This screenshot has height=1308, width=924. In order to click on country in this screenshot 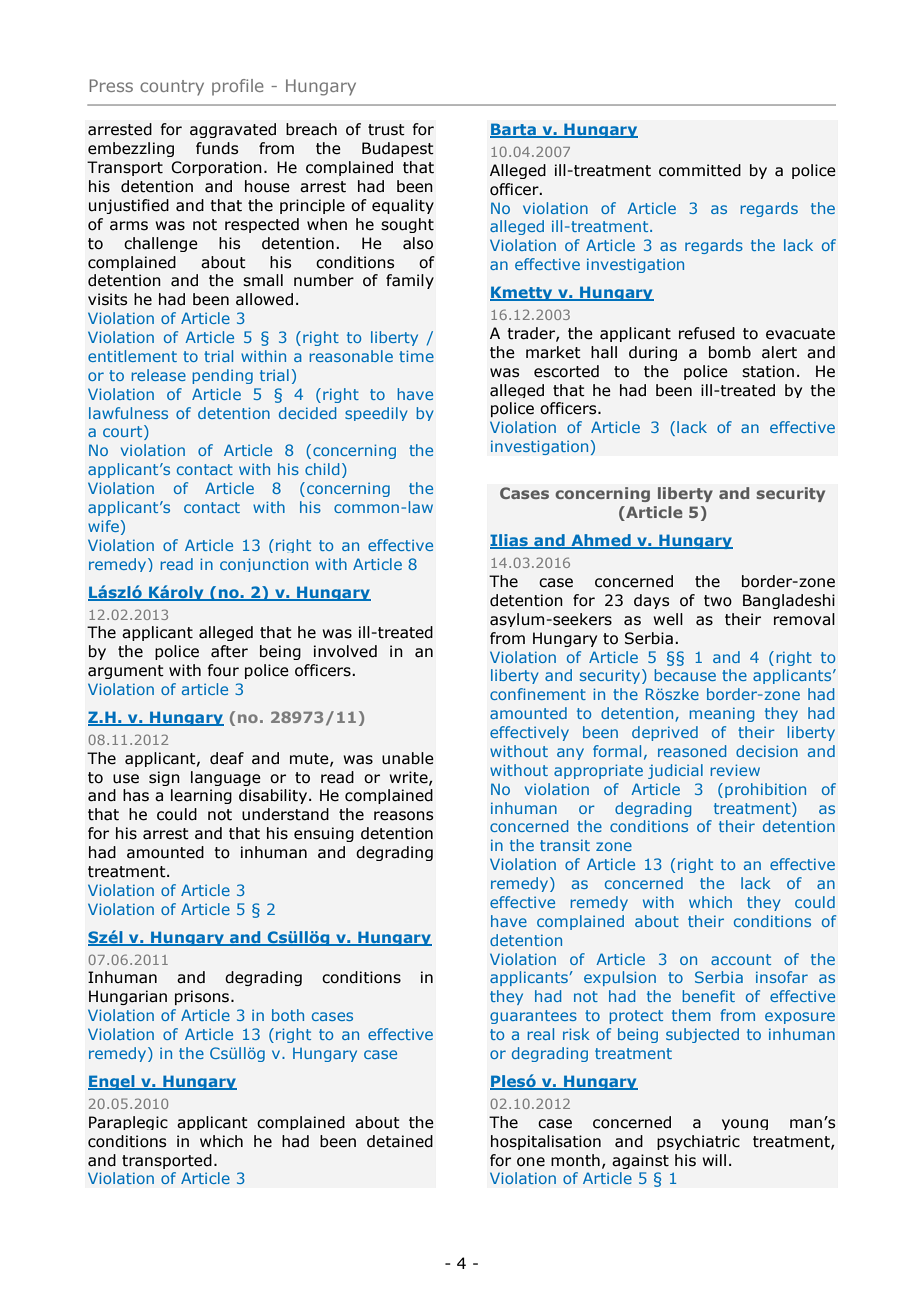, I will do `click(172, 88)`.
